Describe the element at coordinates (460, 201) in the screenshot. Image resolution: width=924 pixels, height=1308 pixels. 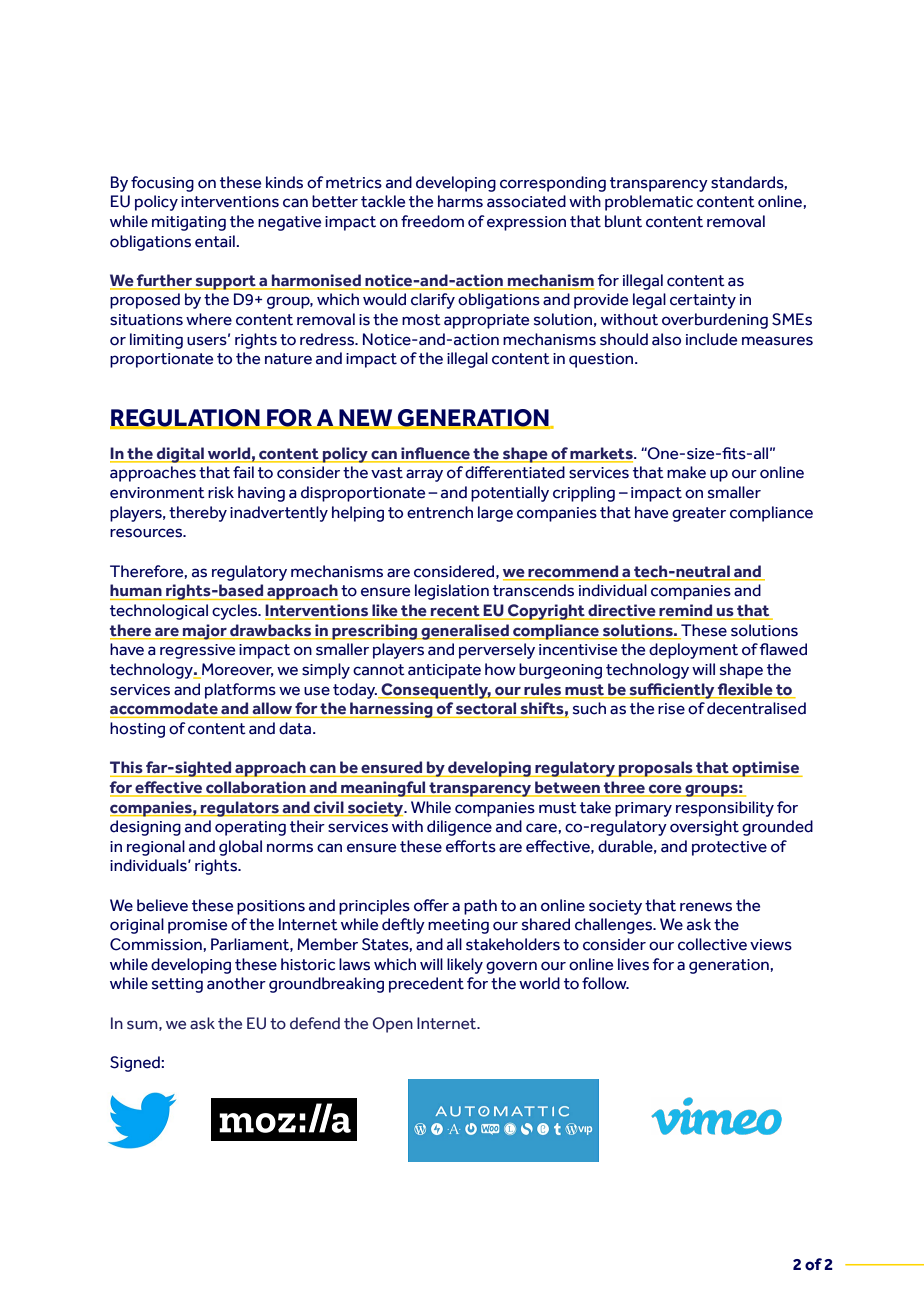
I see `harms` at that location.
